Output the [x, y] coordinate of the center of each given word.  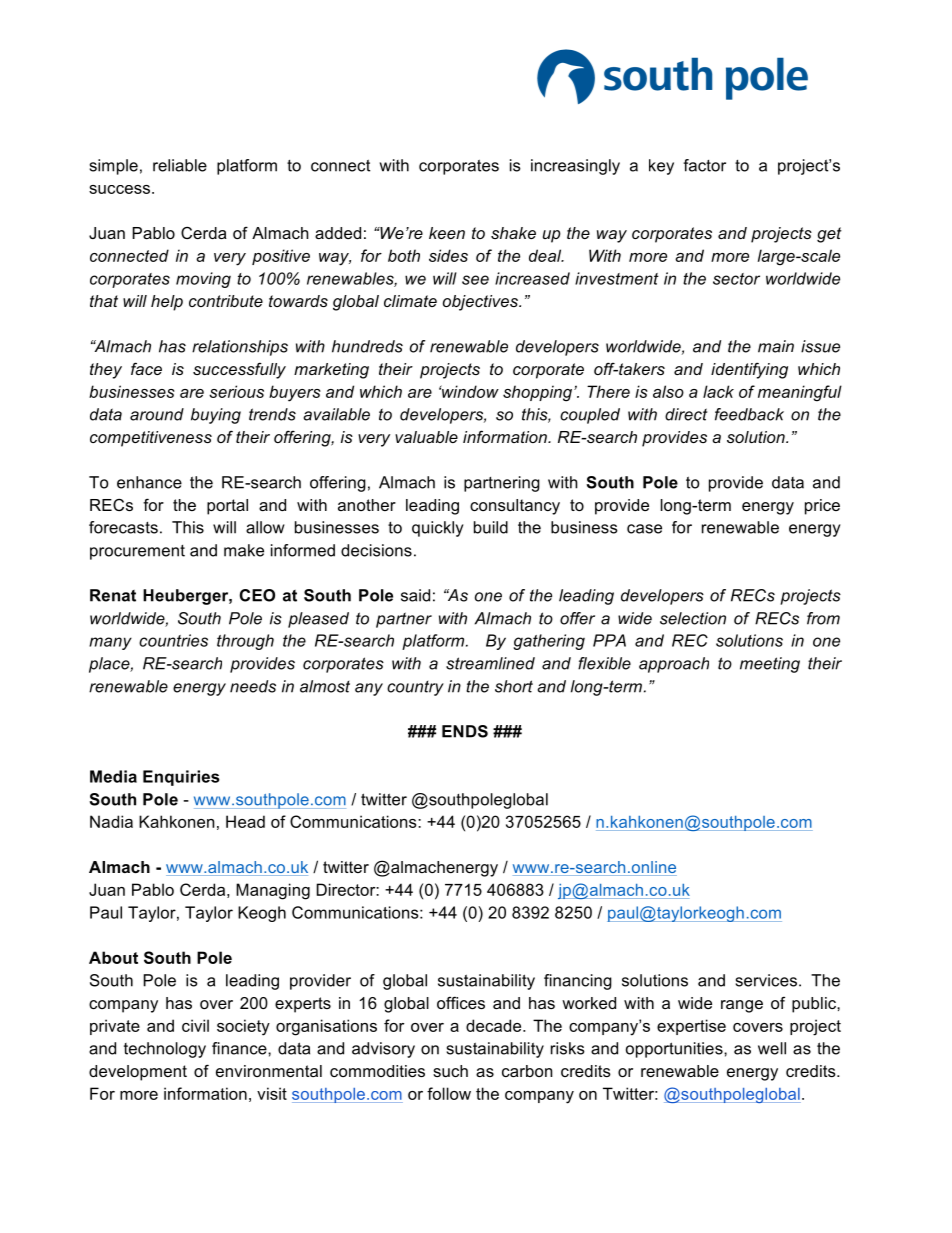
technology [165, 1050]
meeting [770, 665]
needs [253, 686]
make [244, 550]
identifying [749, 370]
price [822, 507]
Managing [273, 891]
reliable [180, 165]
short [514, 686]
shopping [539, 393]
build [491, 527]
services [766, 980]
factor [704, 165]
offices [461, 1002]
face [146, 368]
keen [447, 233]
